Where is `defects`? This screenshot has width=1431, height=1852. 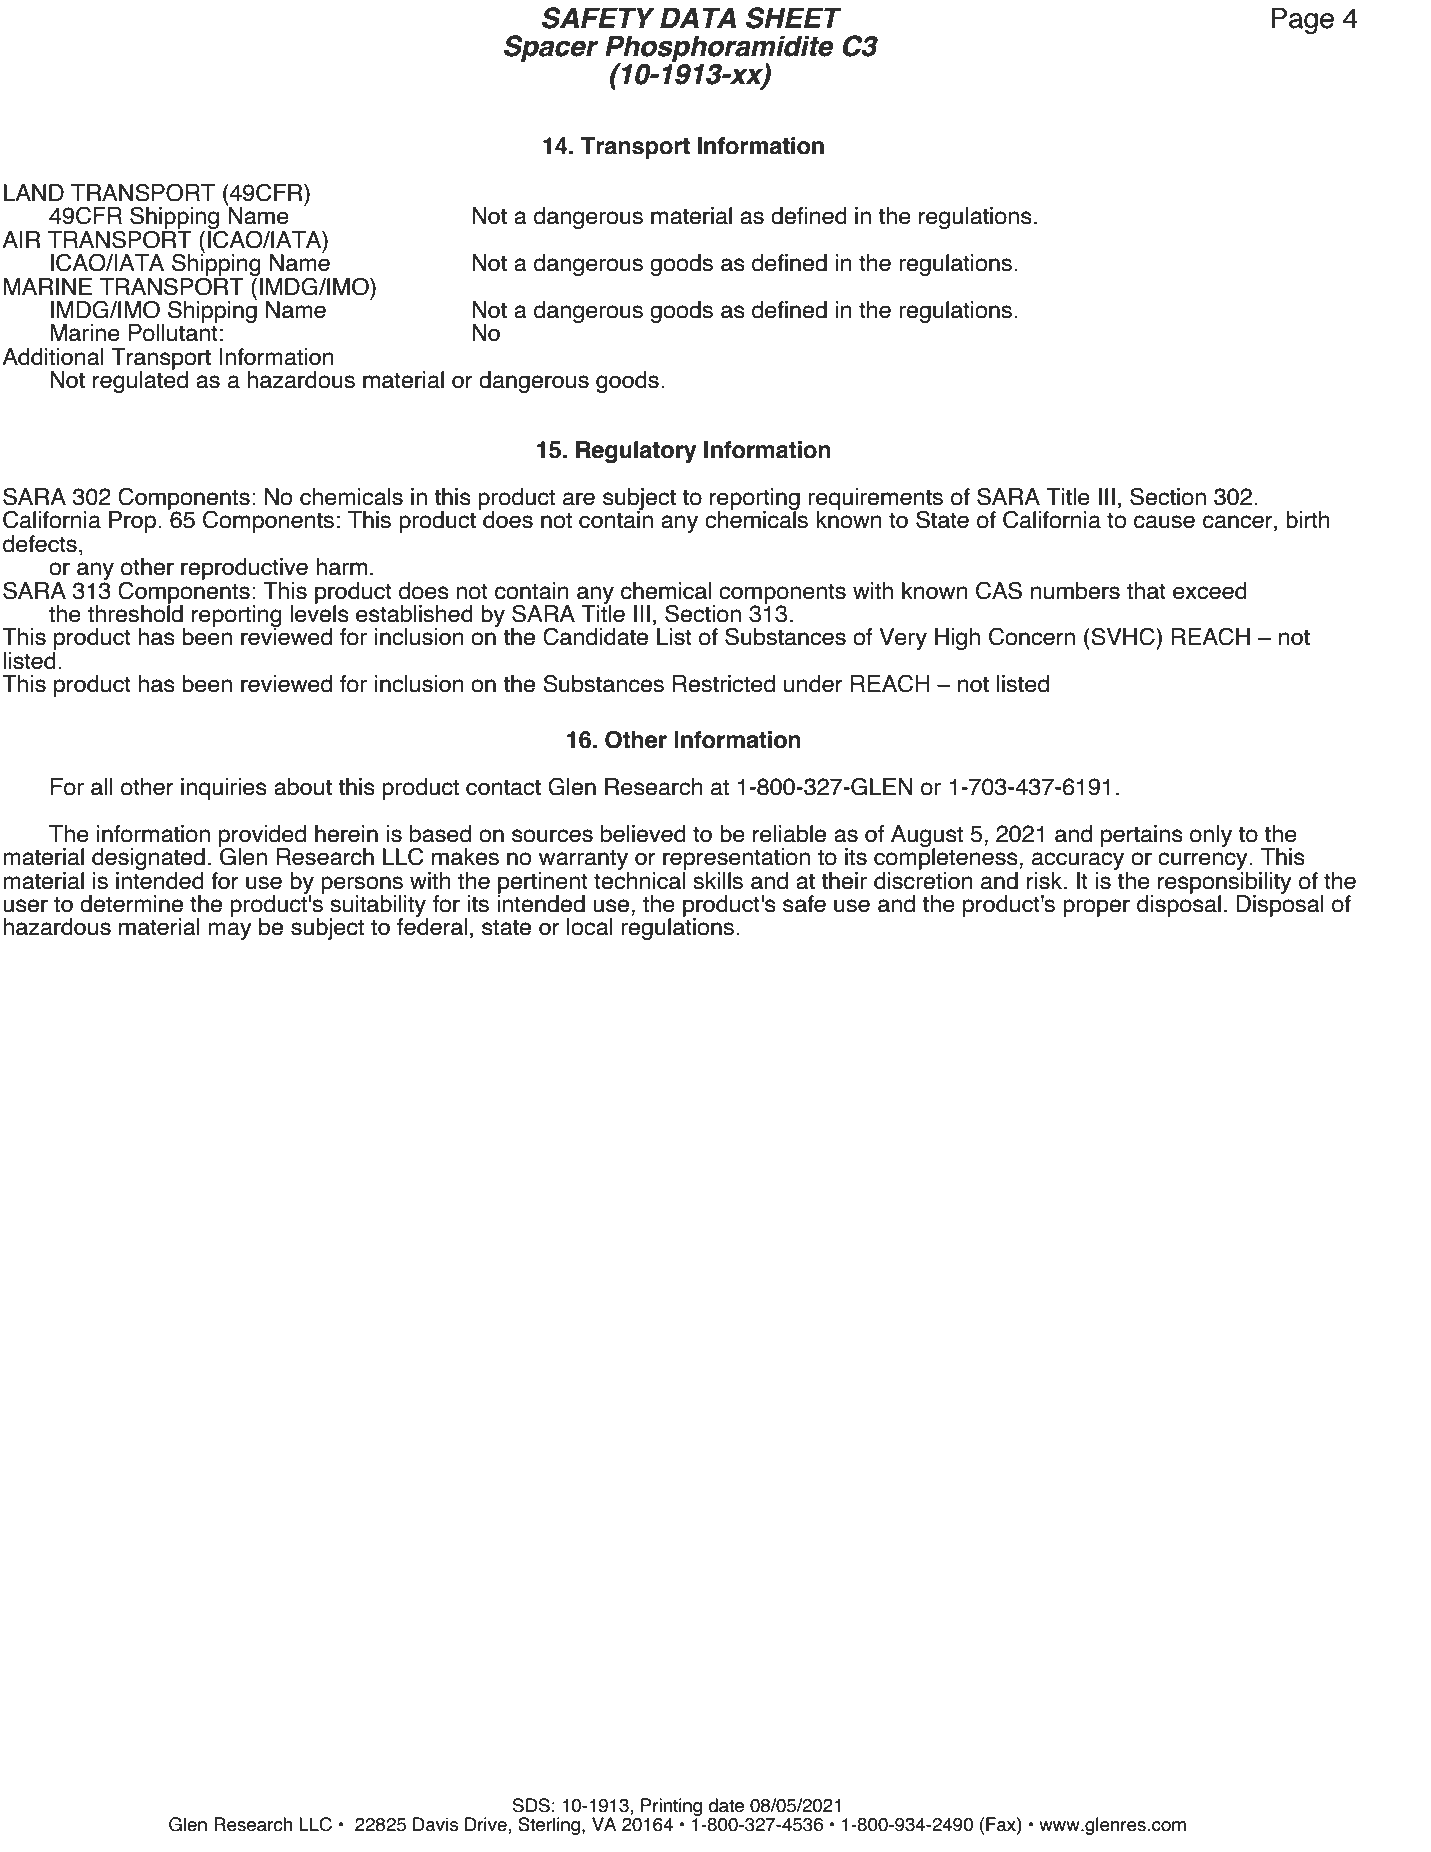 defects is located at coordinates (40, 544).
